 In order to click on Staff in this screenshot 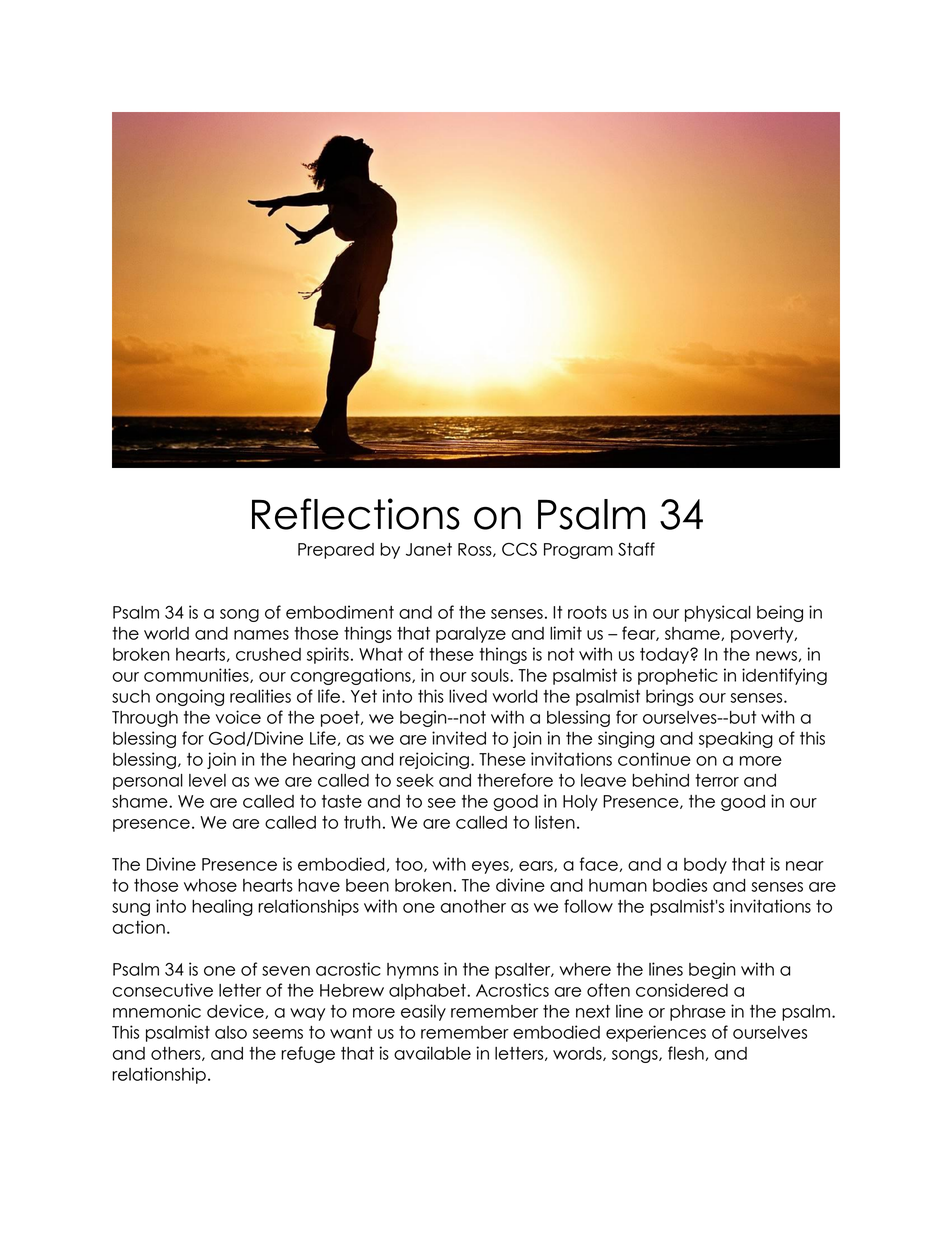, I will do `click(636, 549)`.
